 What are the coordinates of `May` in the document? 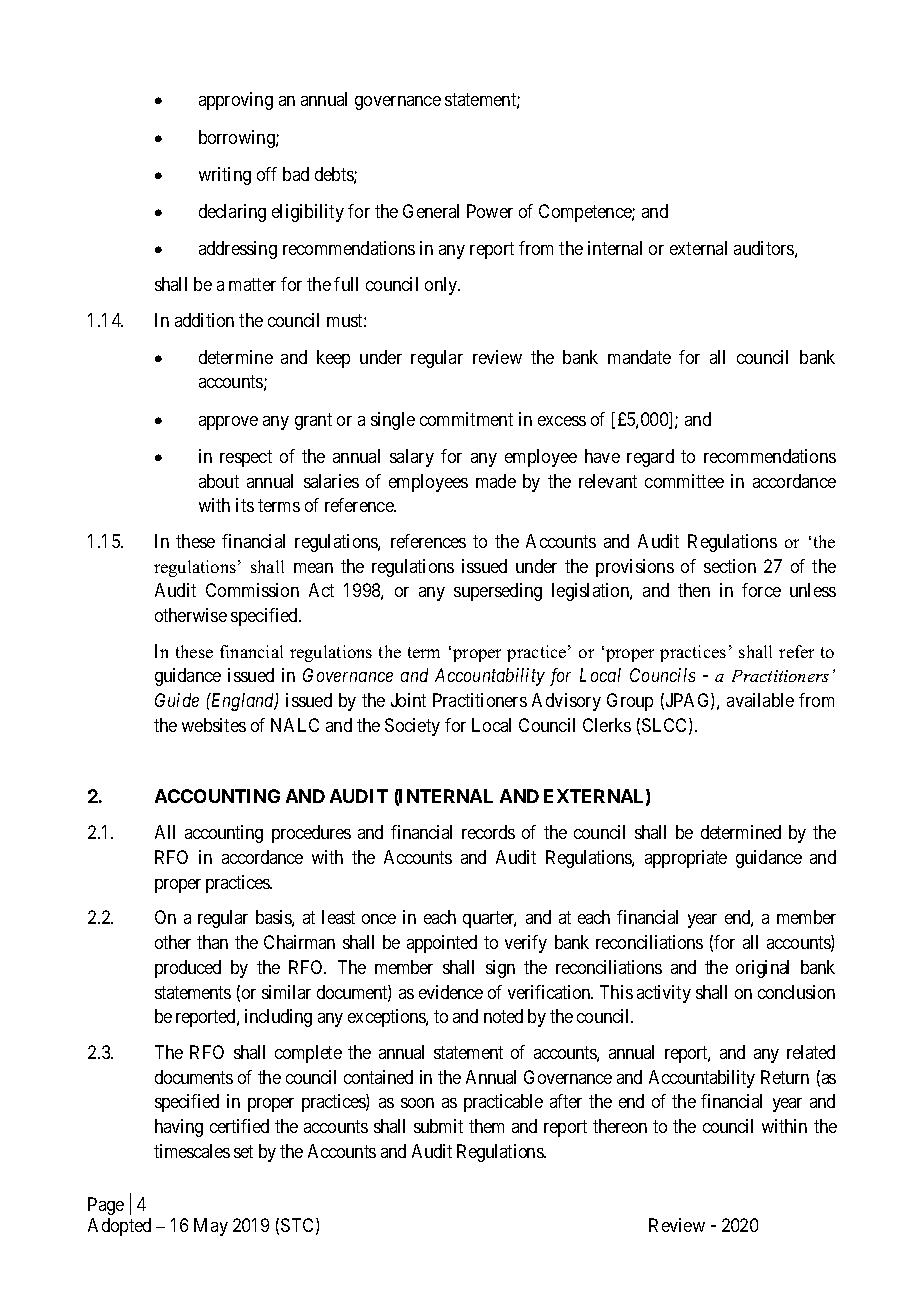 It's located at (211, 1227).
